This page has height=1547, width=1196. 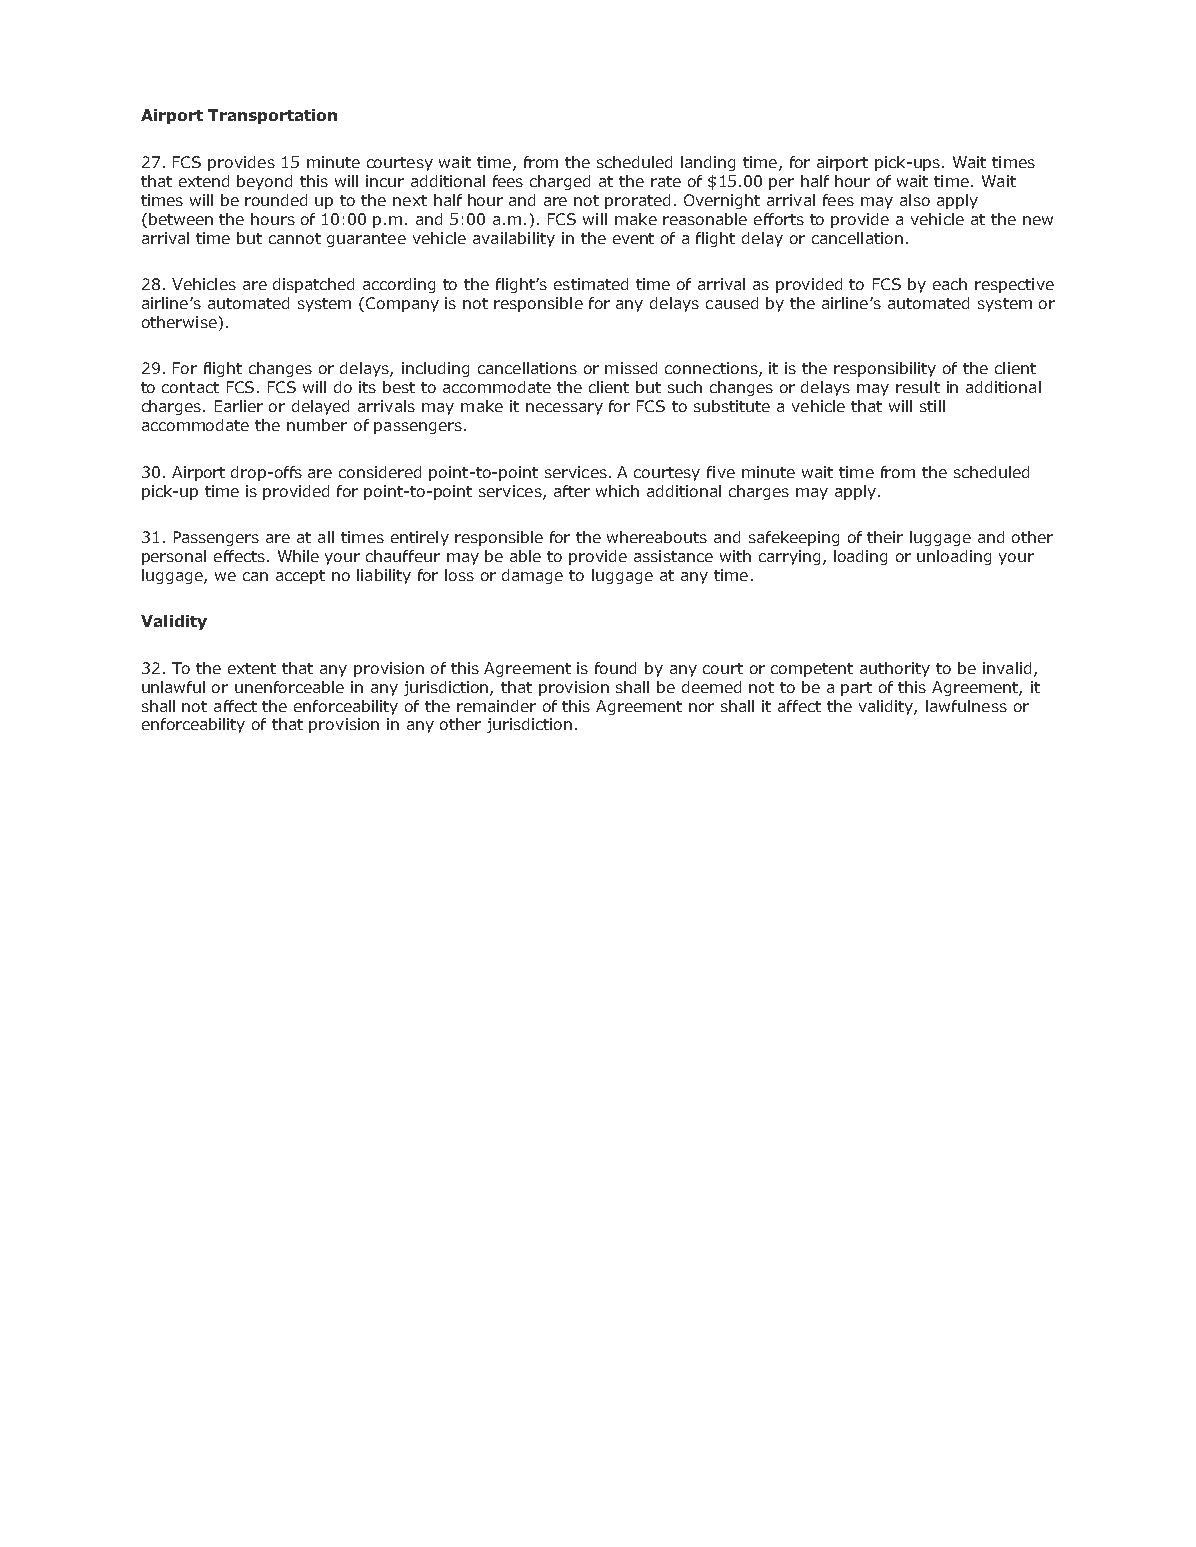 I want to click on authority, so click(x=895, y=669).
